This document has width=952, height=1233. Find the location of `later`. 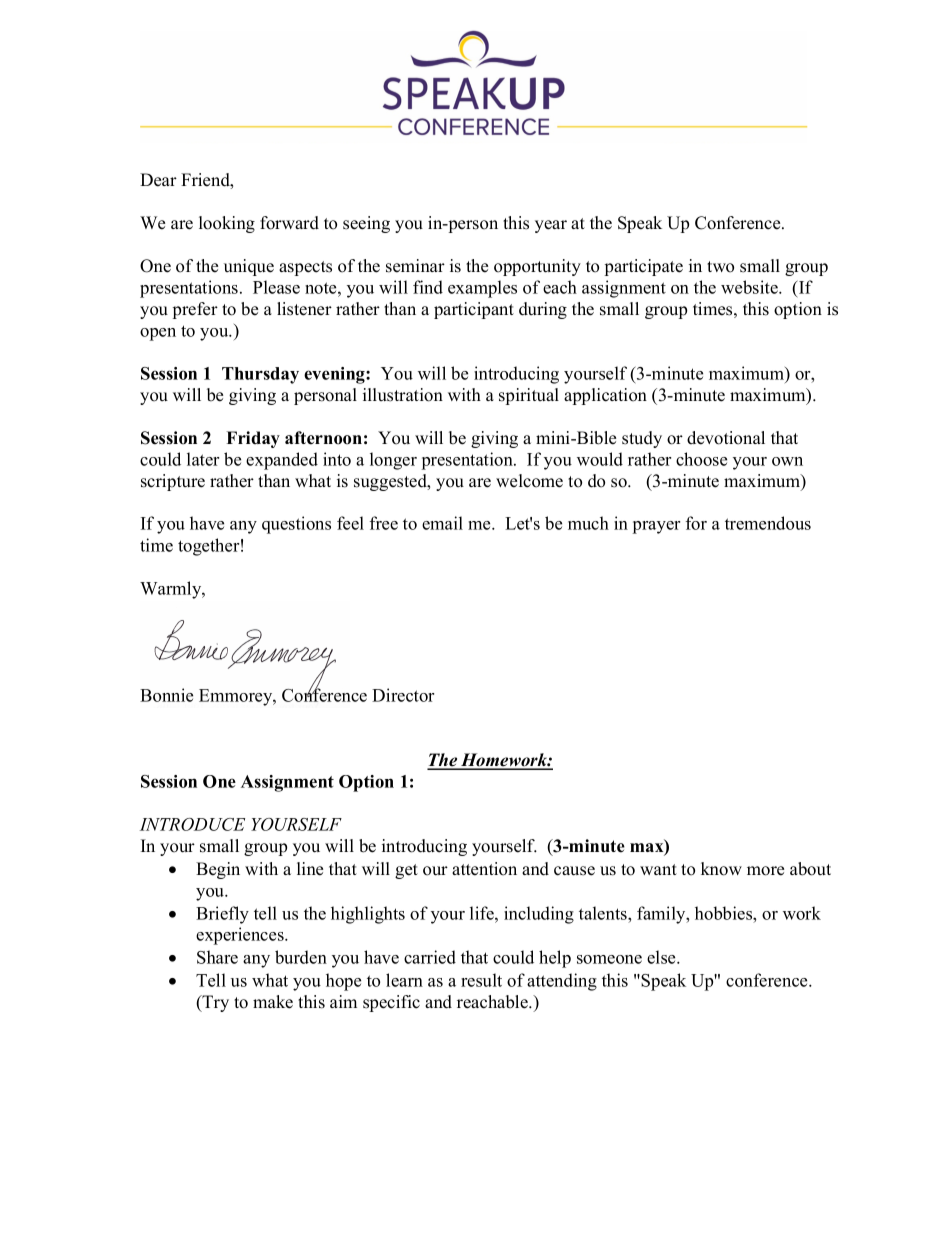

later is located at coordinates (203, 459).
